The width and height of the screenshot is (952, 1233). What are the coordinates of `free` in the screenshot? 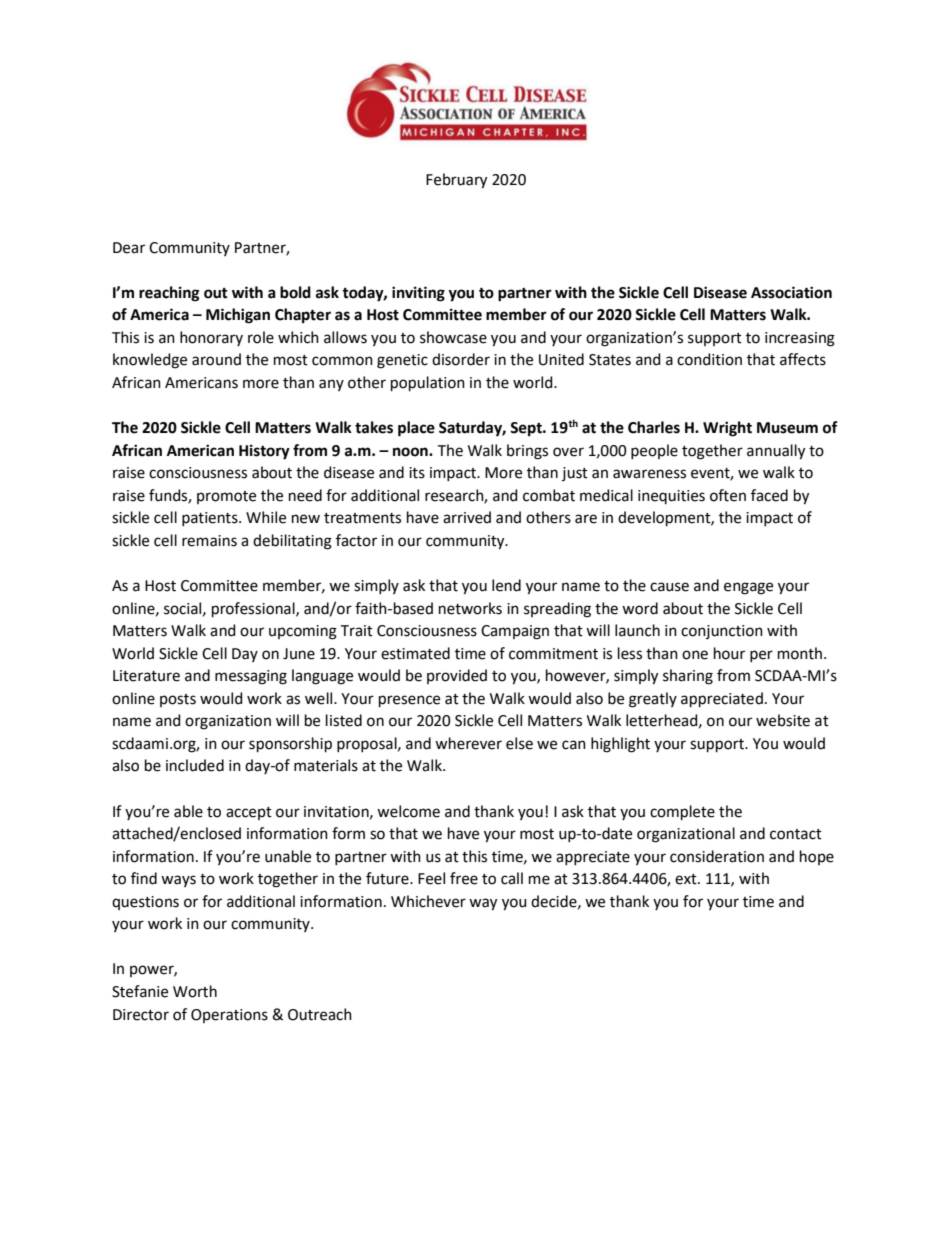 It's located at (464, 878).
